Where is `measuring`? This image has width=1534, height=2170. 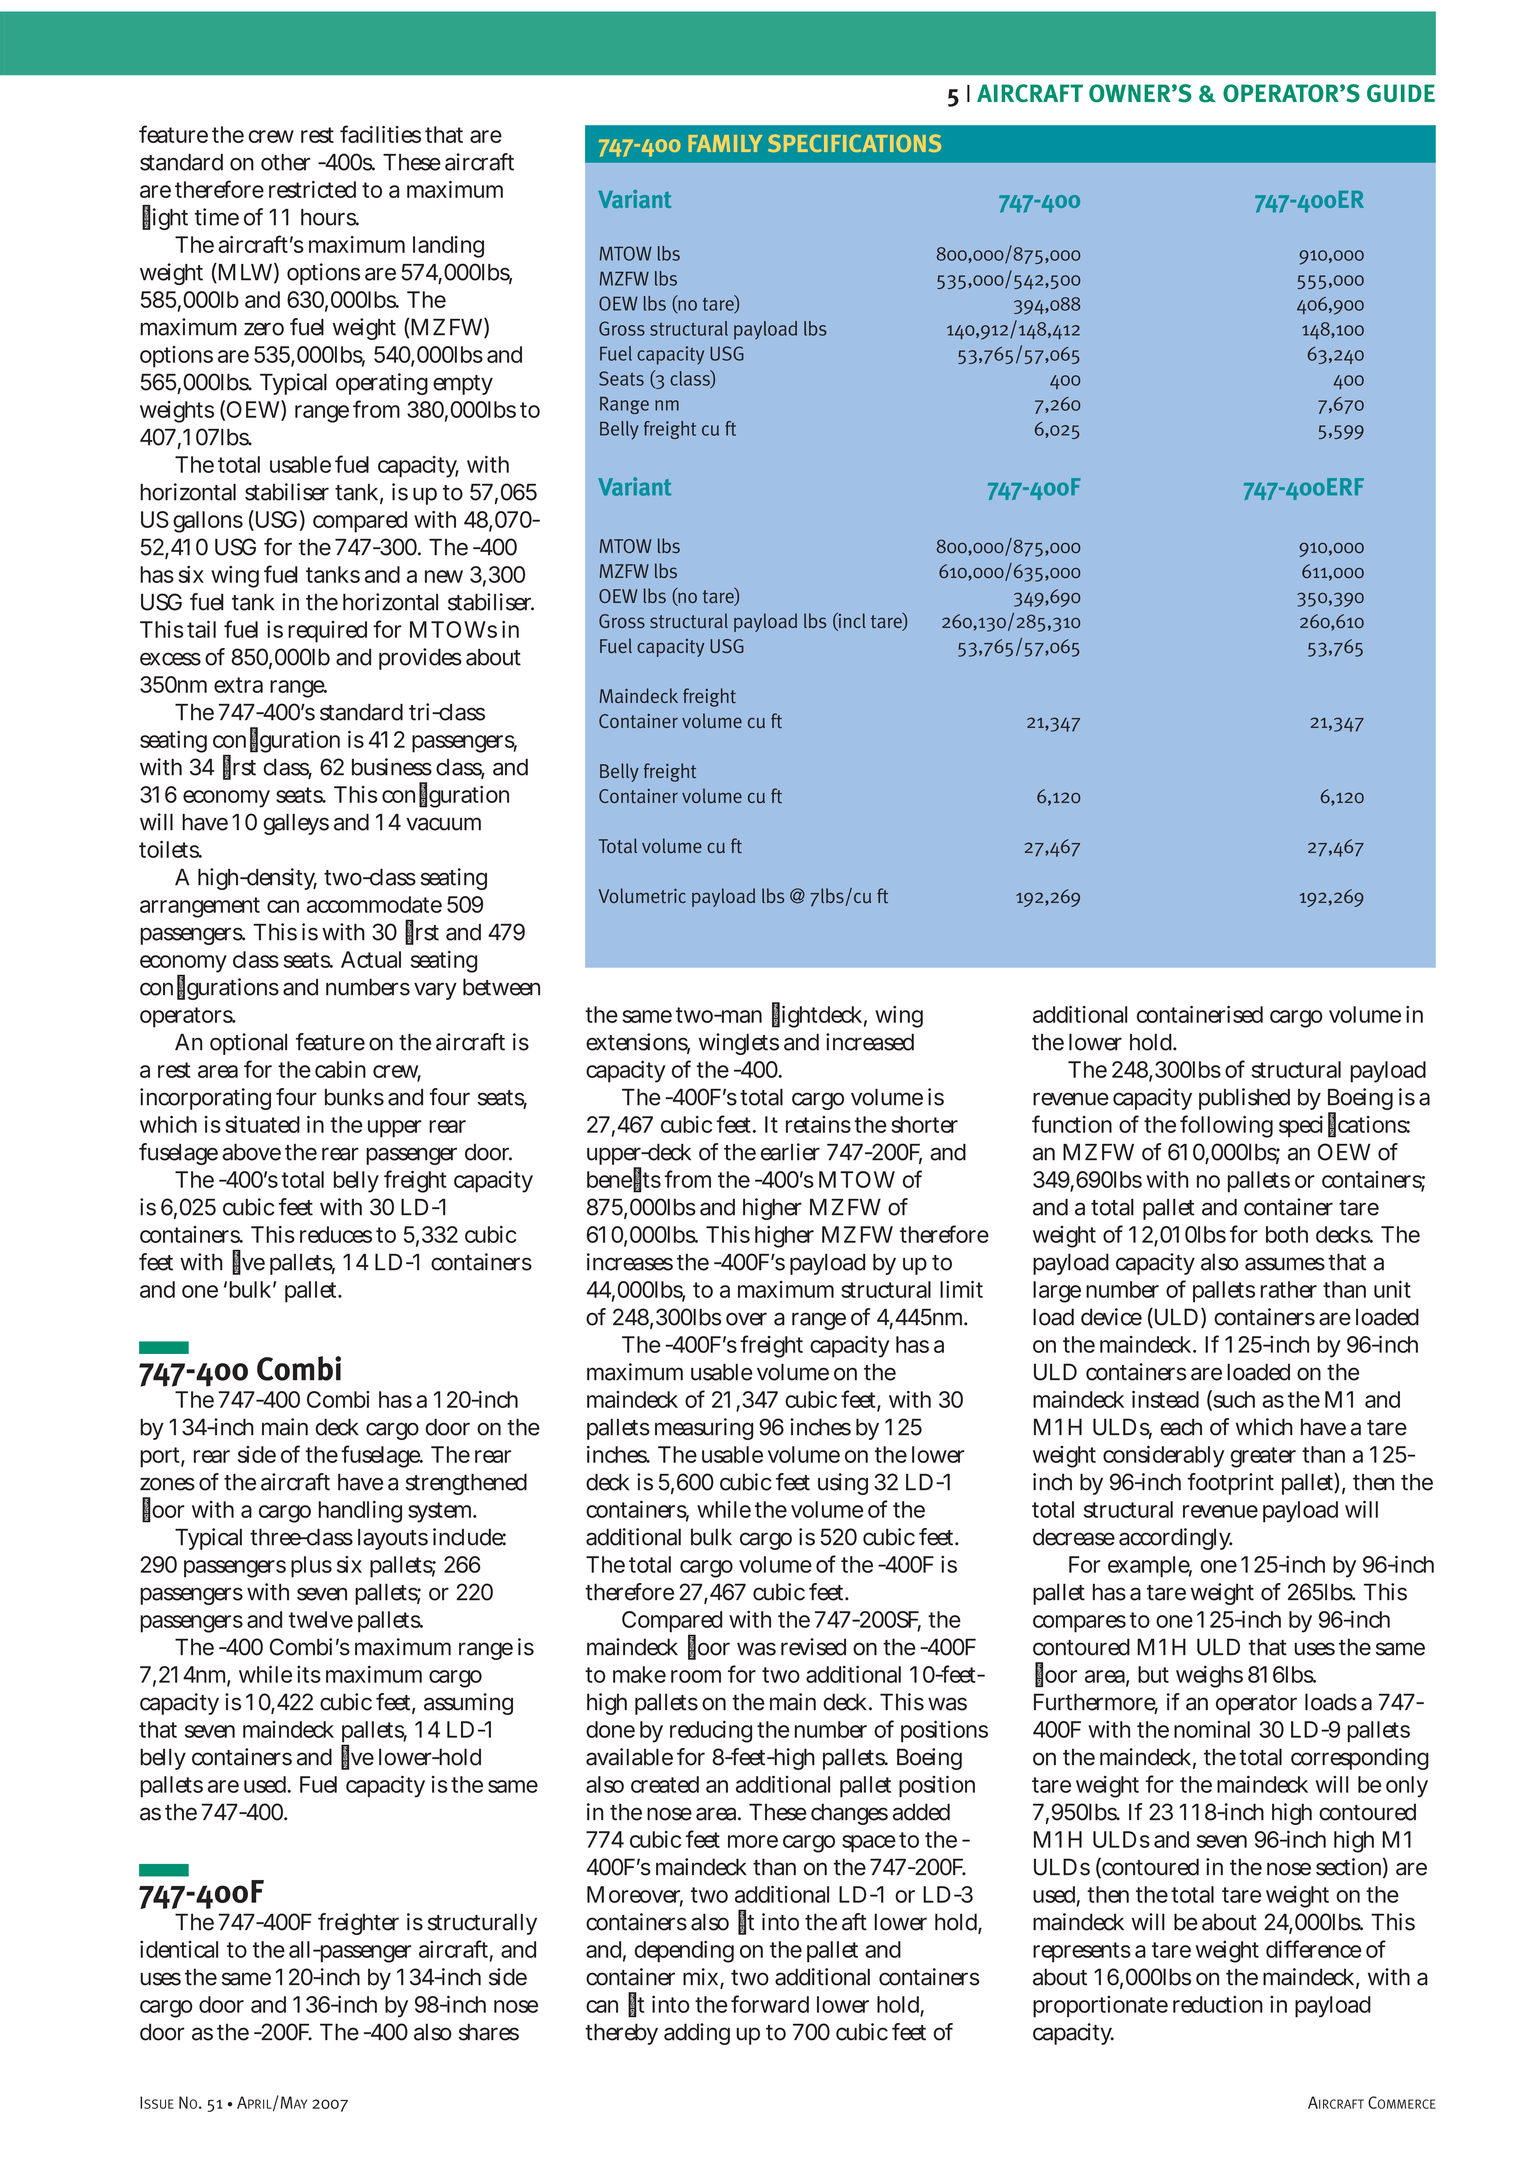 measuring is located at coordinates (704, 1429).
